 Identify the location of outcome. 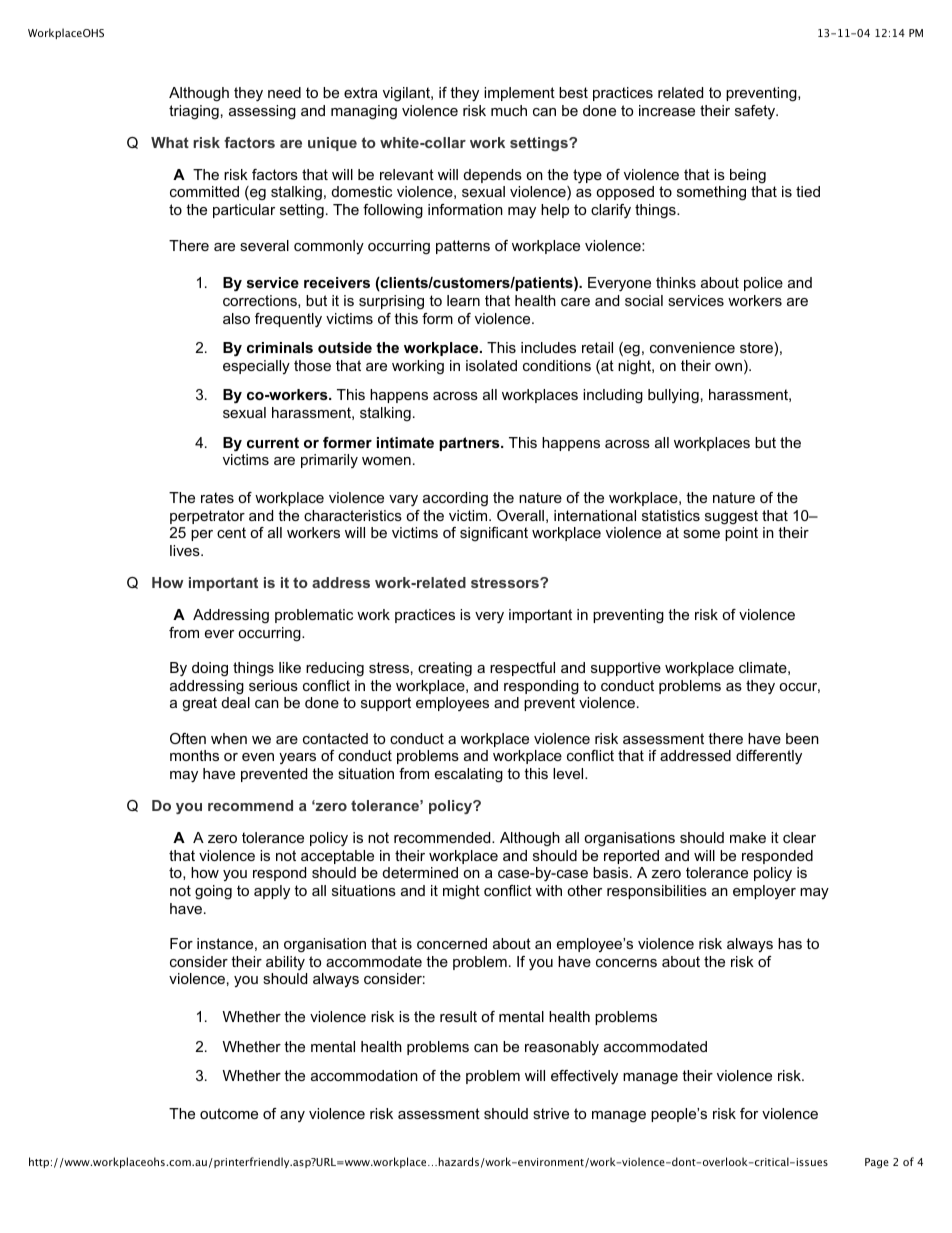
(229, 1113).
